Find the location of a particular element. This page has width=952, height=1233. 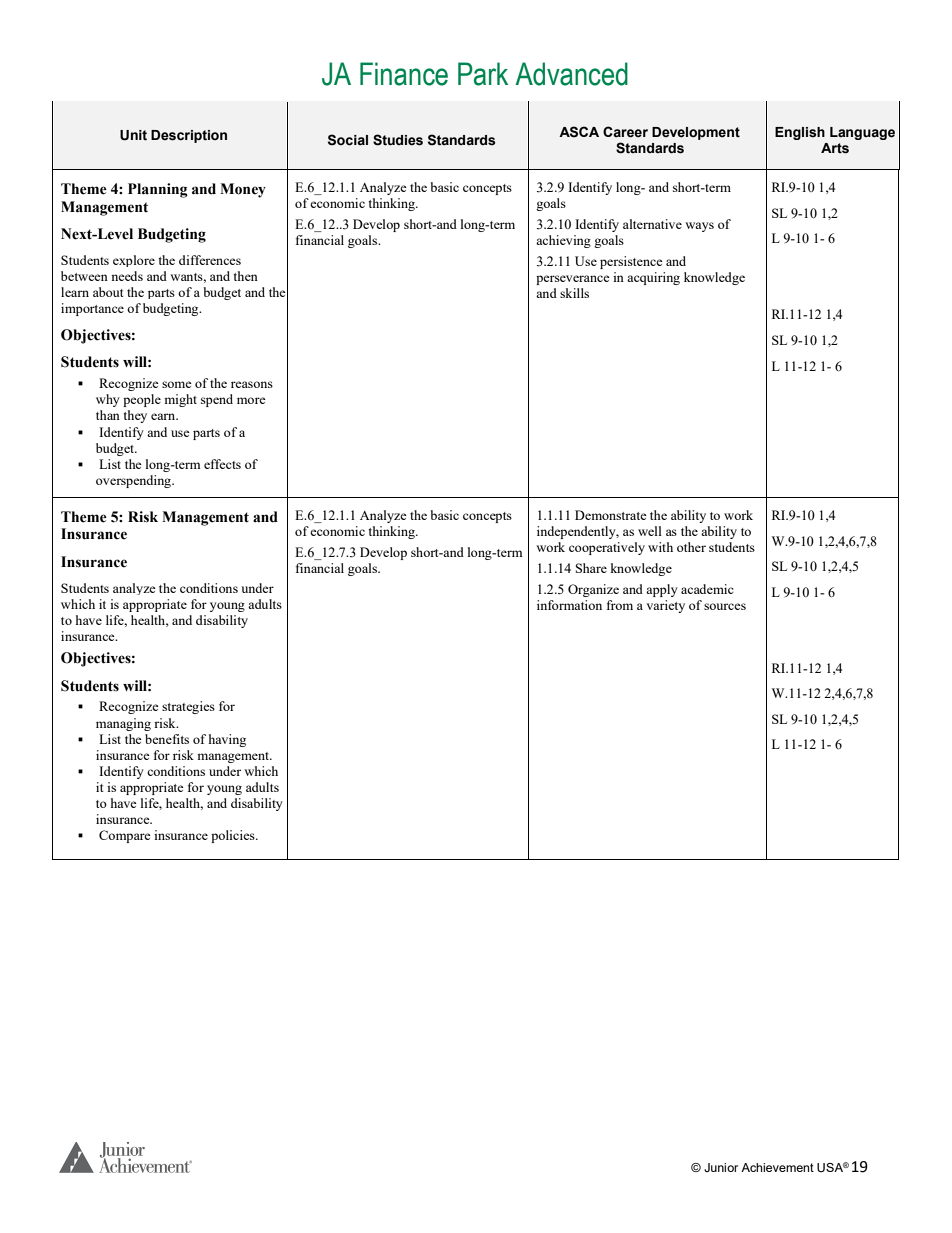

acquiring is located at coordinates (653, 278).
